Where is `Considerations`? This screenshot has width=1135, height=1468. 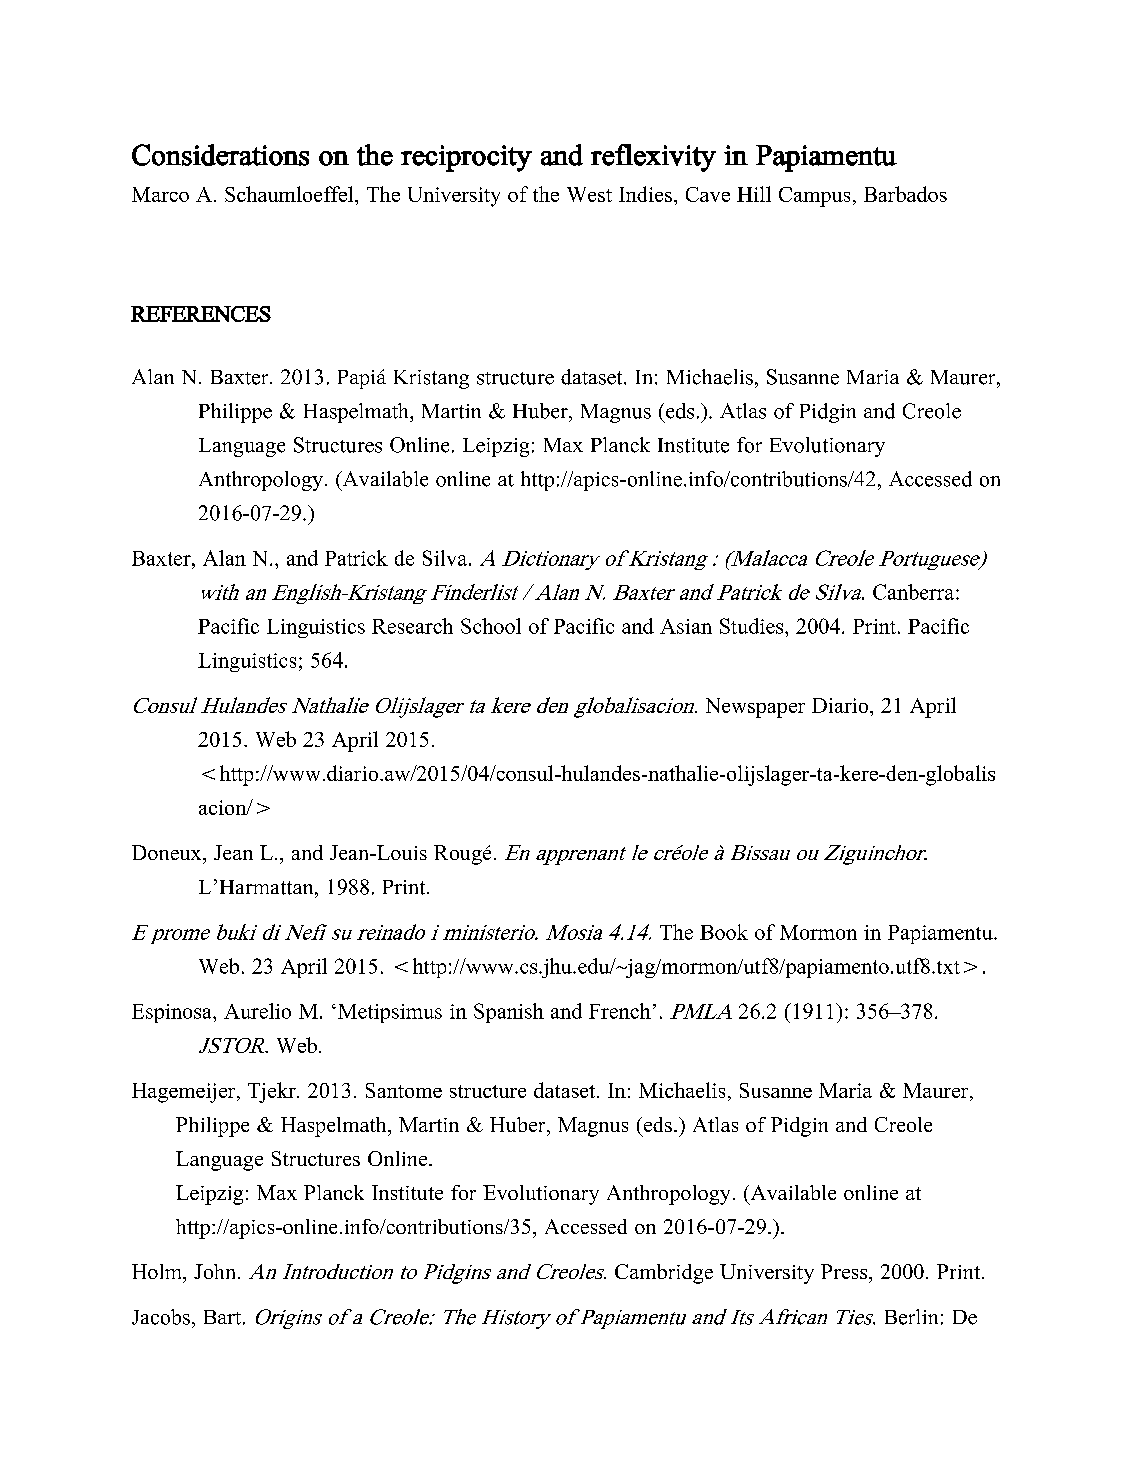
Considerations is located at coordinates (220, 155).
